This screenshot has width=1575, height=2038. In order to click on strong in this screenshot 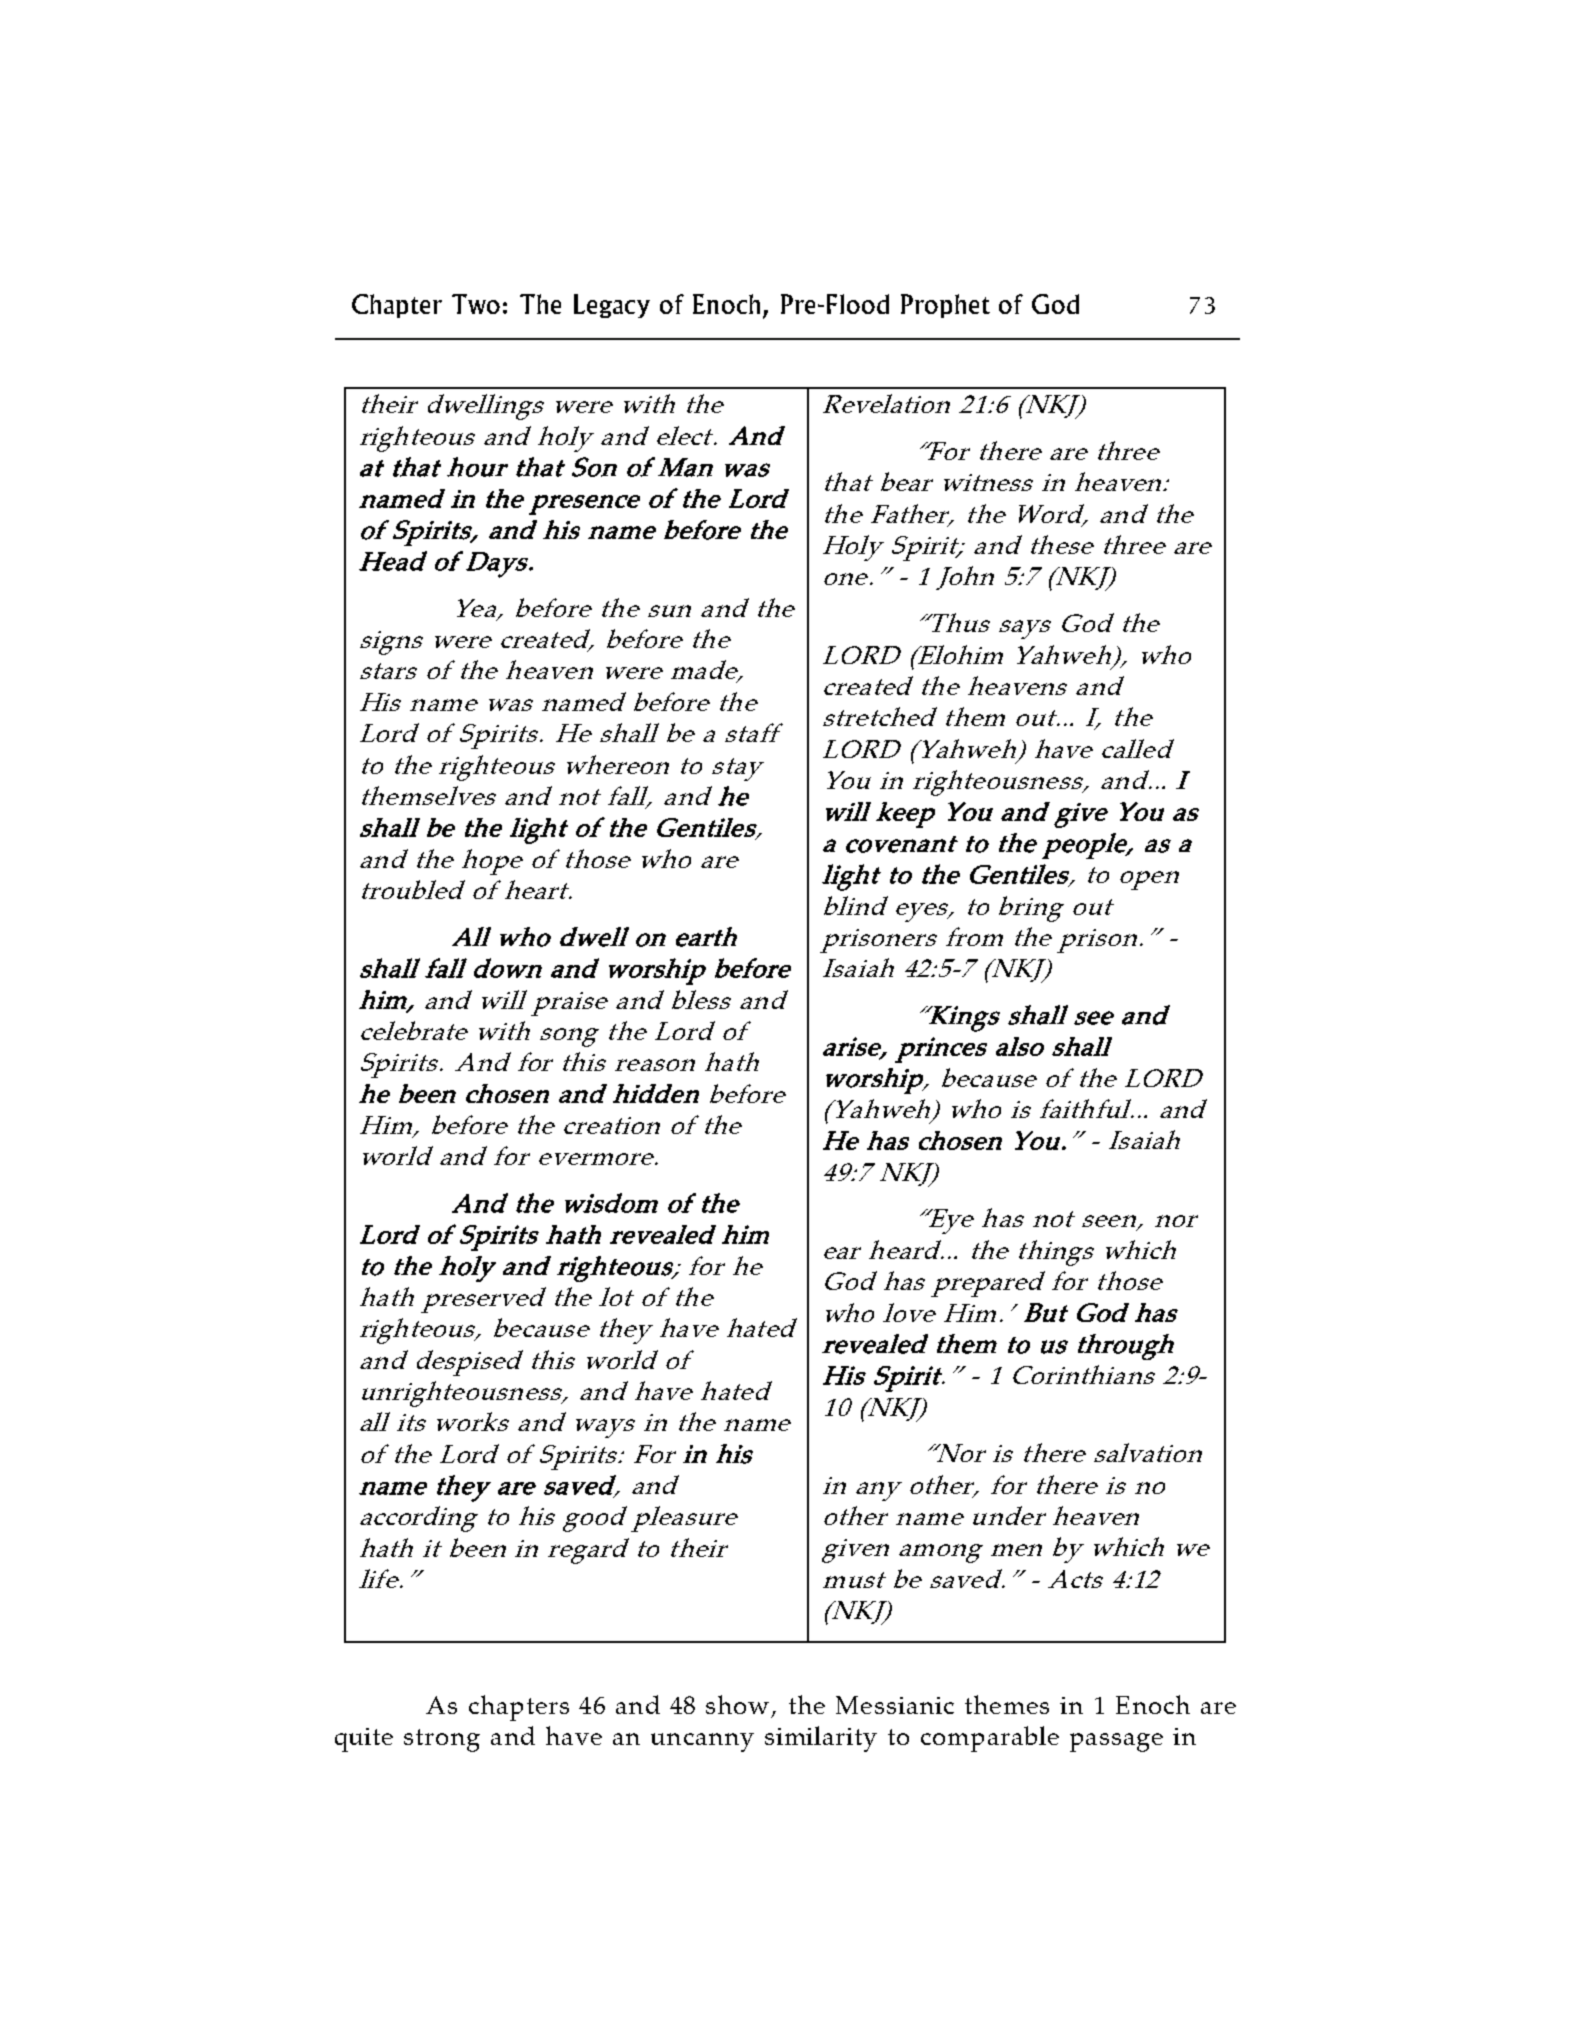, I will do `click(442, 1740)`.
